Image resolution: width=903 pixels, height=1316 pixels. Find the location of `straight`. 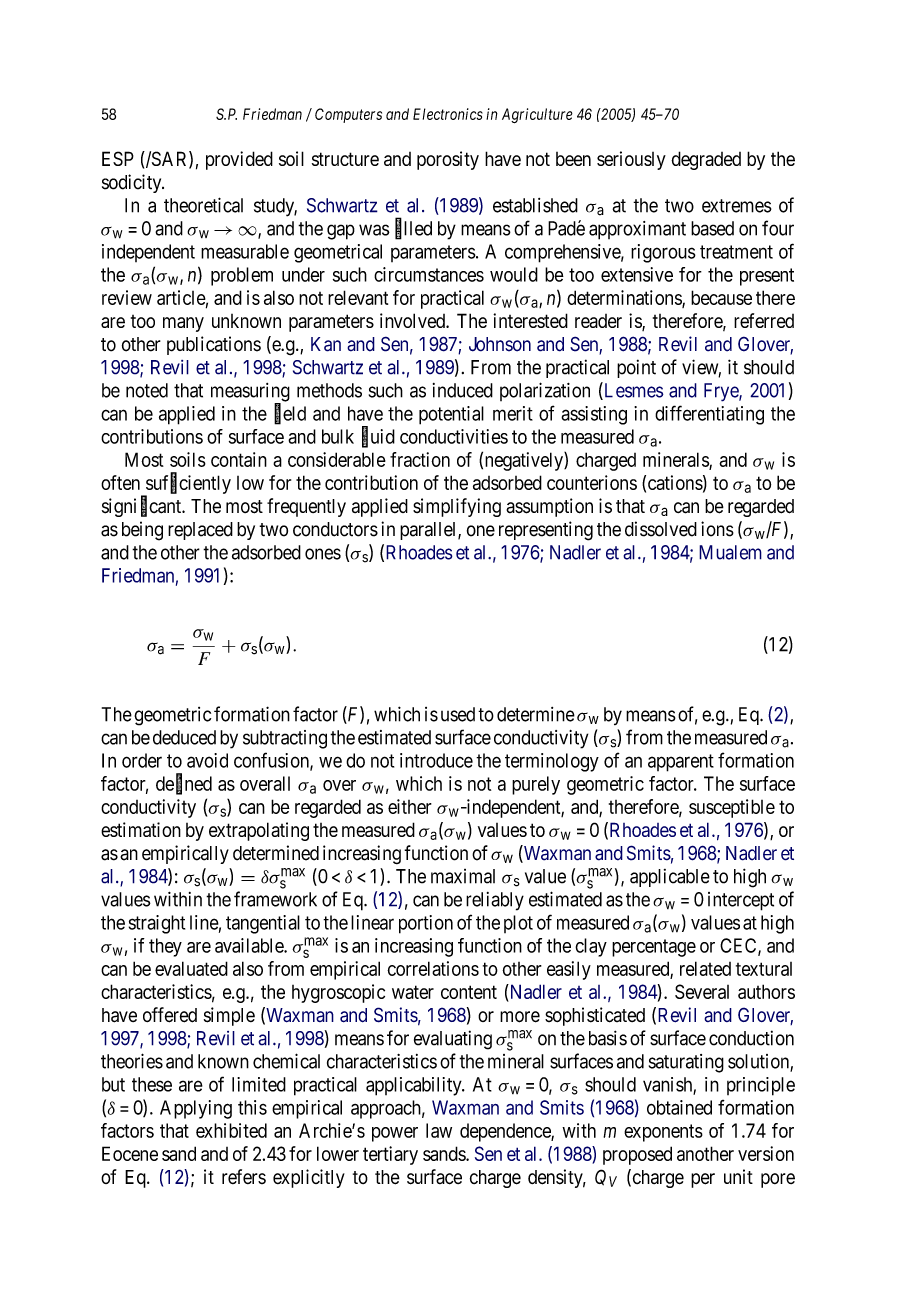

straight is located at coordinates (157, 924).
